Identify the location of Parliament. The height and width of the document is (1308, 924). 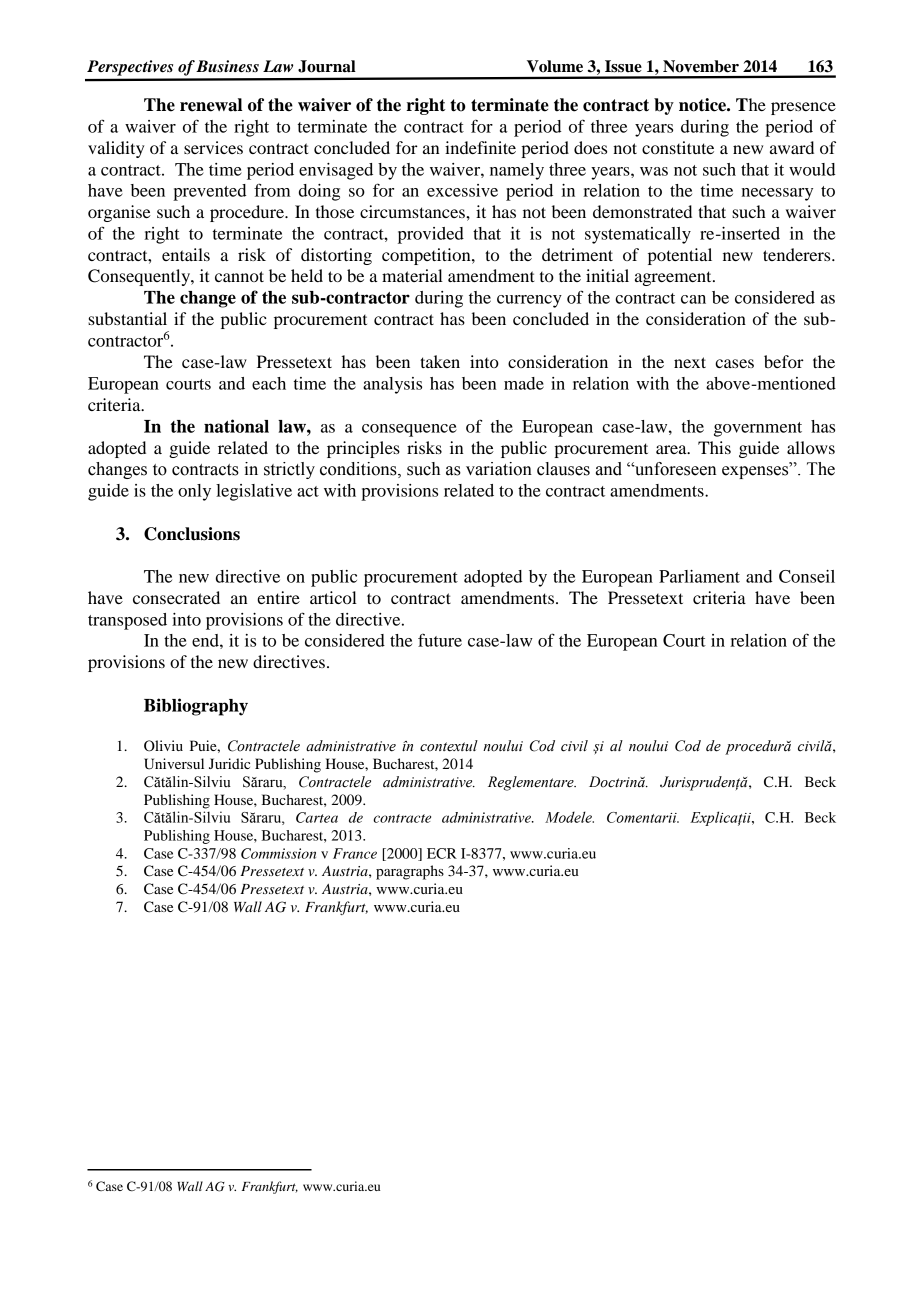
(699, 576).
